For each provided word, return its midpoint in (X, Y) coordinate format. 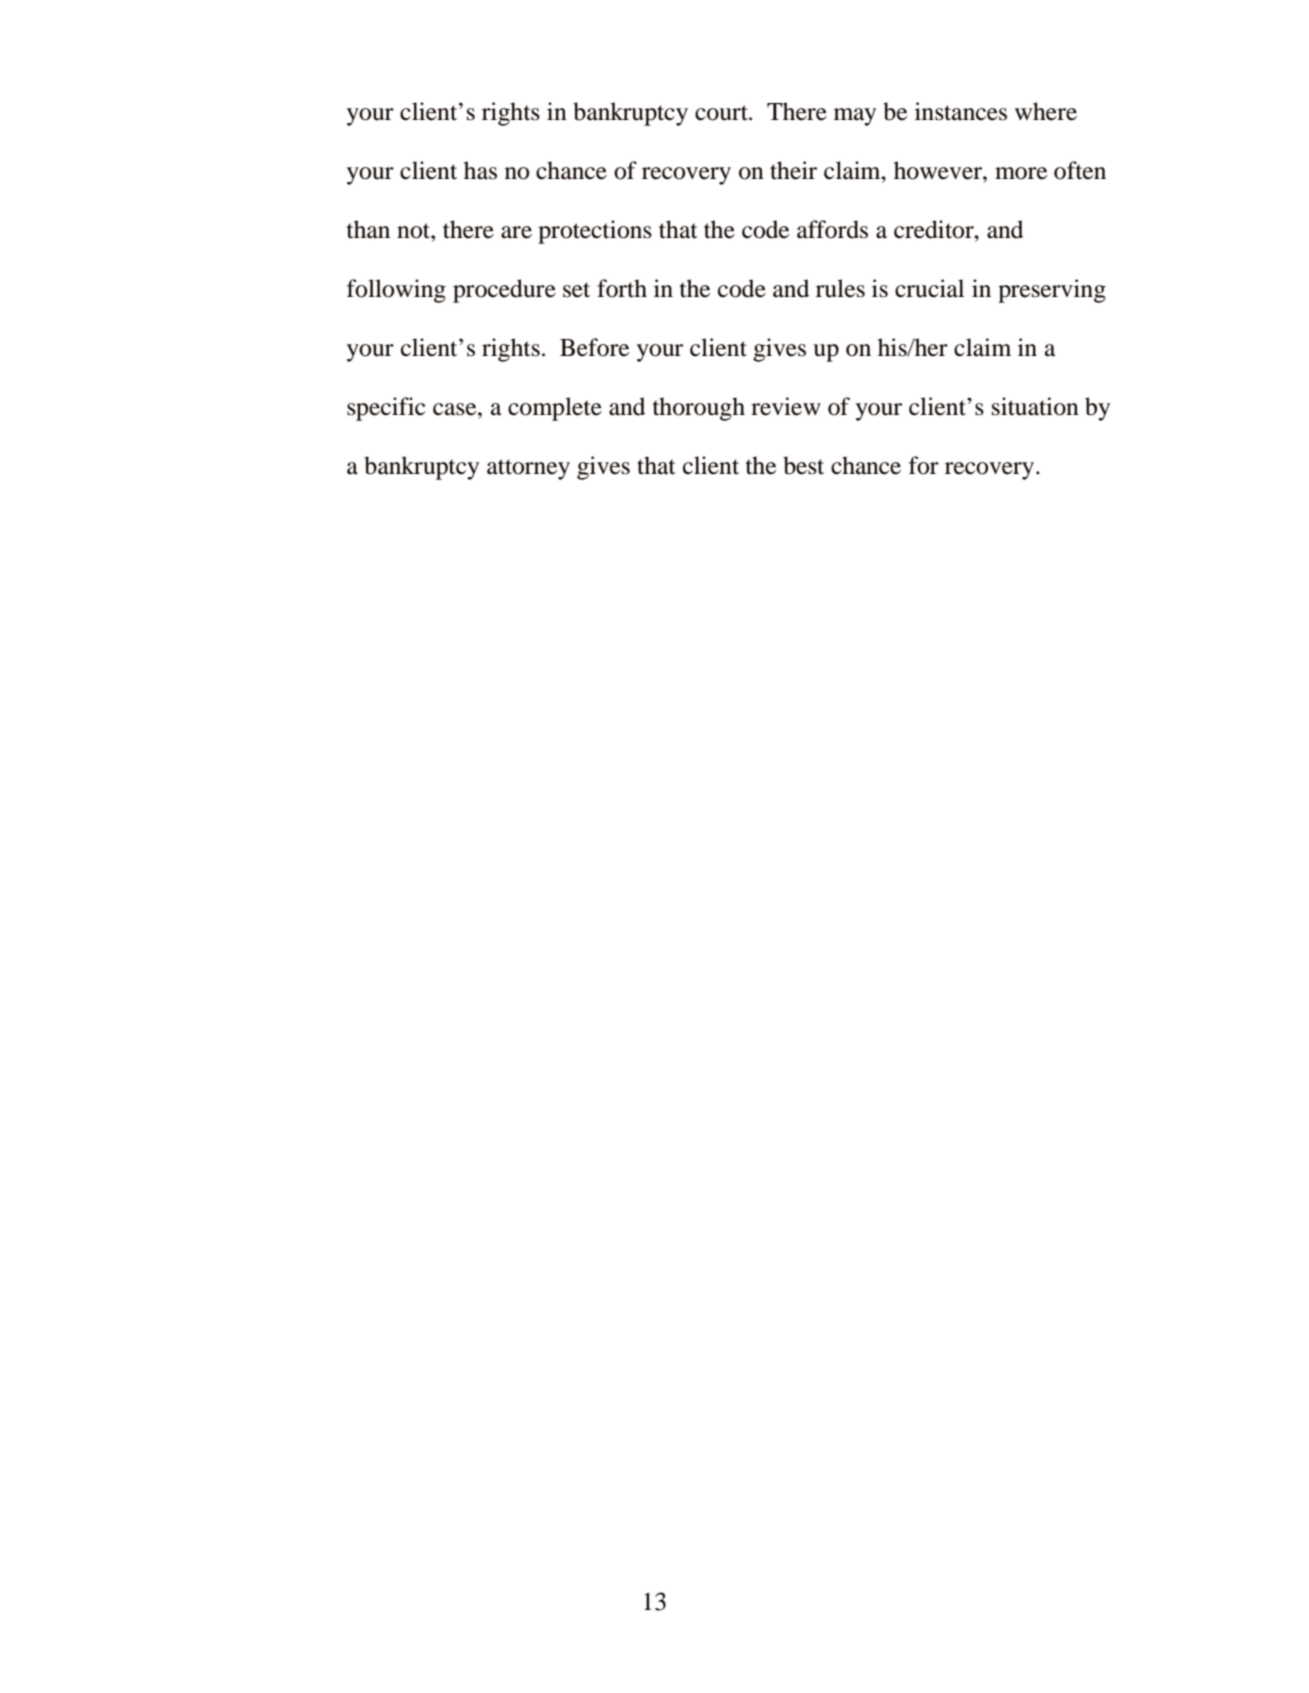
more (1021, 173)
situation (1035, 406)
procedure (504, 291)
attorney (528, 469)
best (803, 465)
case (456, 409)
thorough (699, 409)
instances (961, 111)
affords (832, 229)
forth (622, 288)
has (480, 170)
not (414, 231)
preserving (1052, 291)
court (723, 113)
